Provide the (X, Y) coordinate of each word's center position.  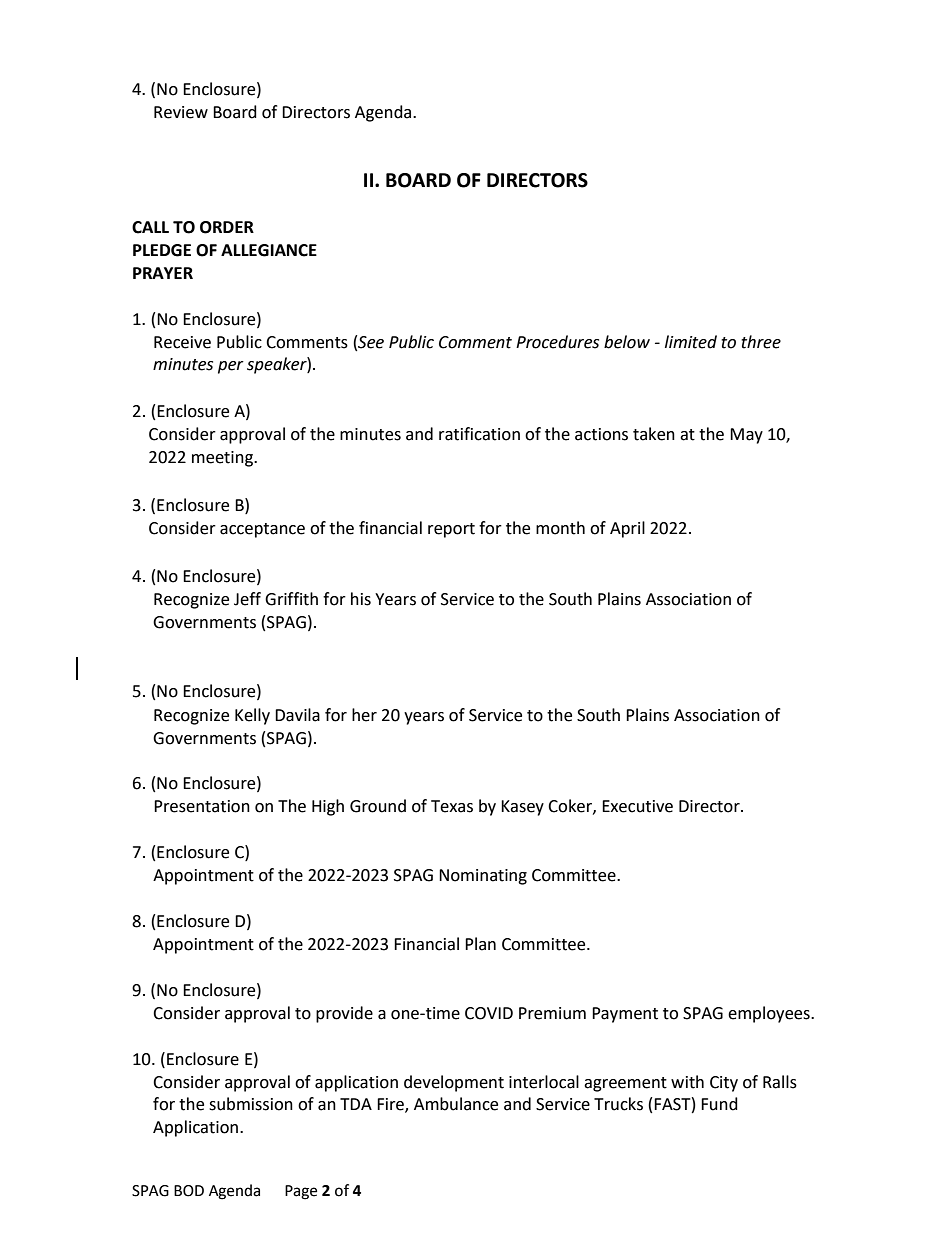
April (627, 529)
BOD (189, 1191)
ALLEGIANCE (269, 250)
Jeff (247, 599)
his (361, 599)
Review (181, 112)
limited (691, 342)
